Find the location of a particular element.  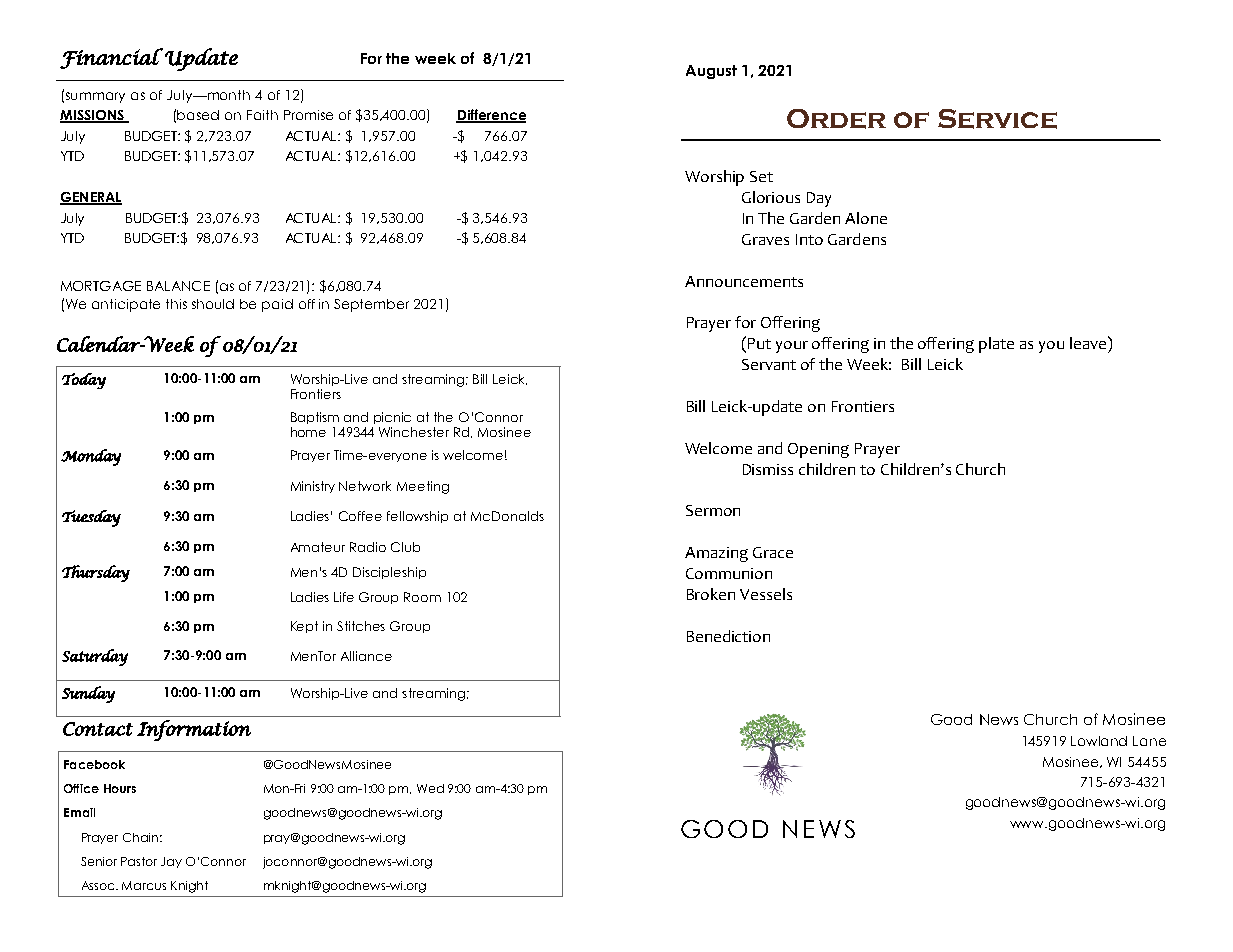

Wed is located at coordinates (430, 788).
